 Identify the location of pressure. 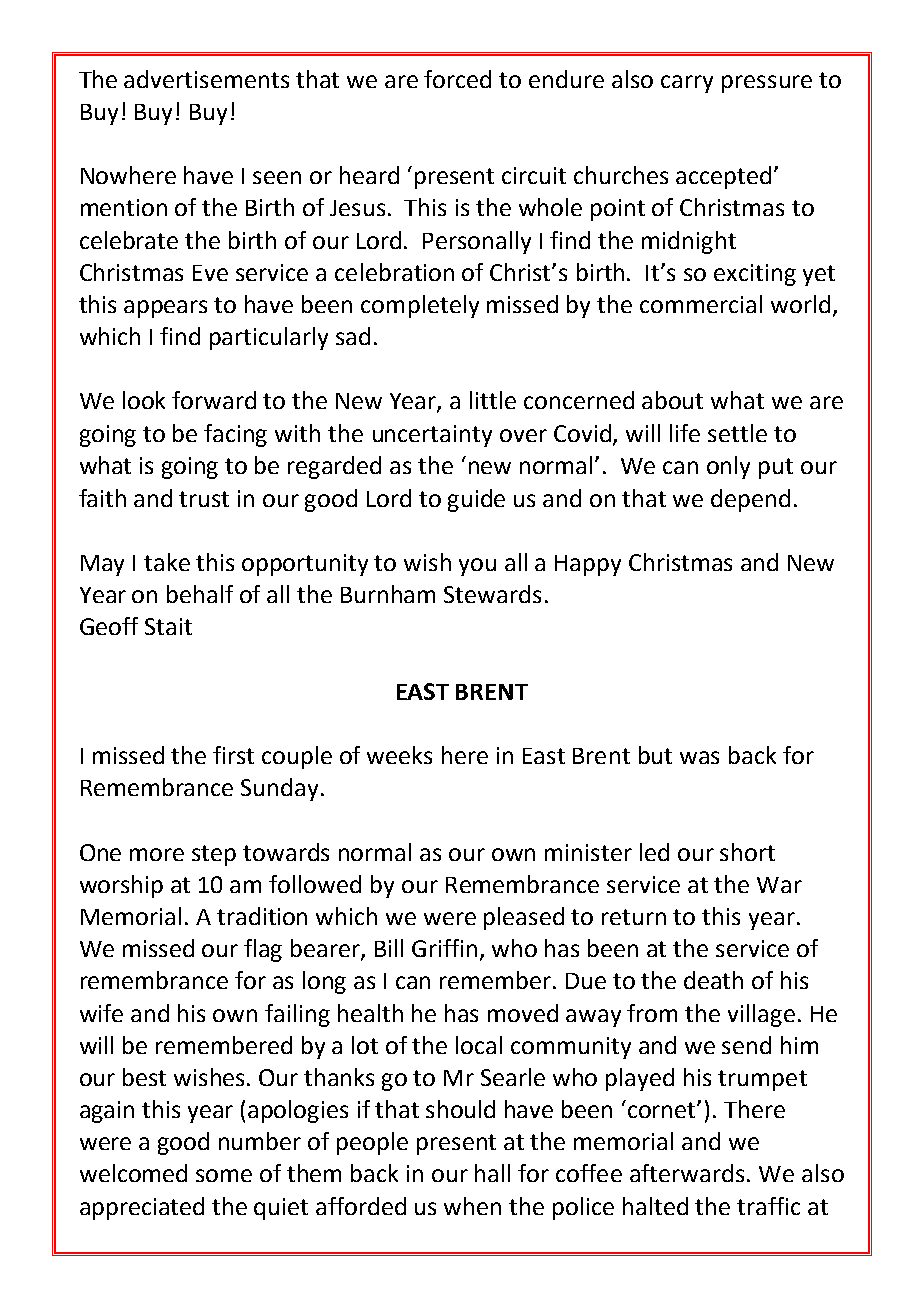
(767, 84).
